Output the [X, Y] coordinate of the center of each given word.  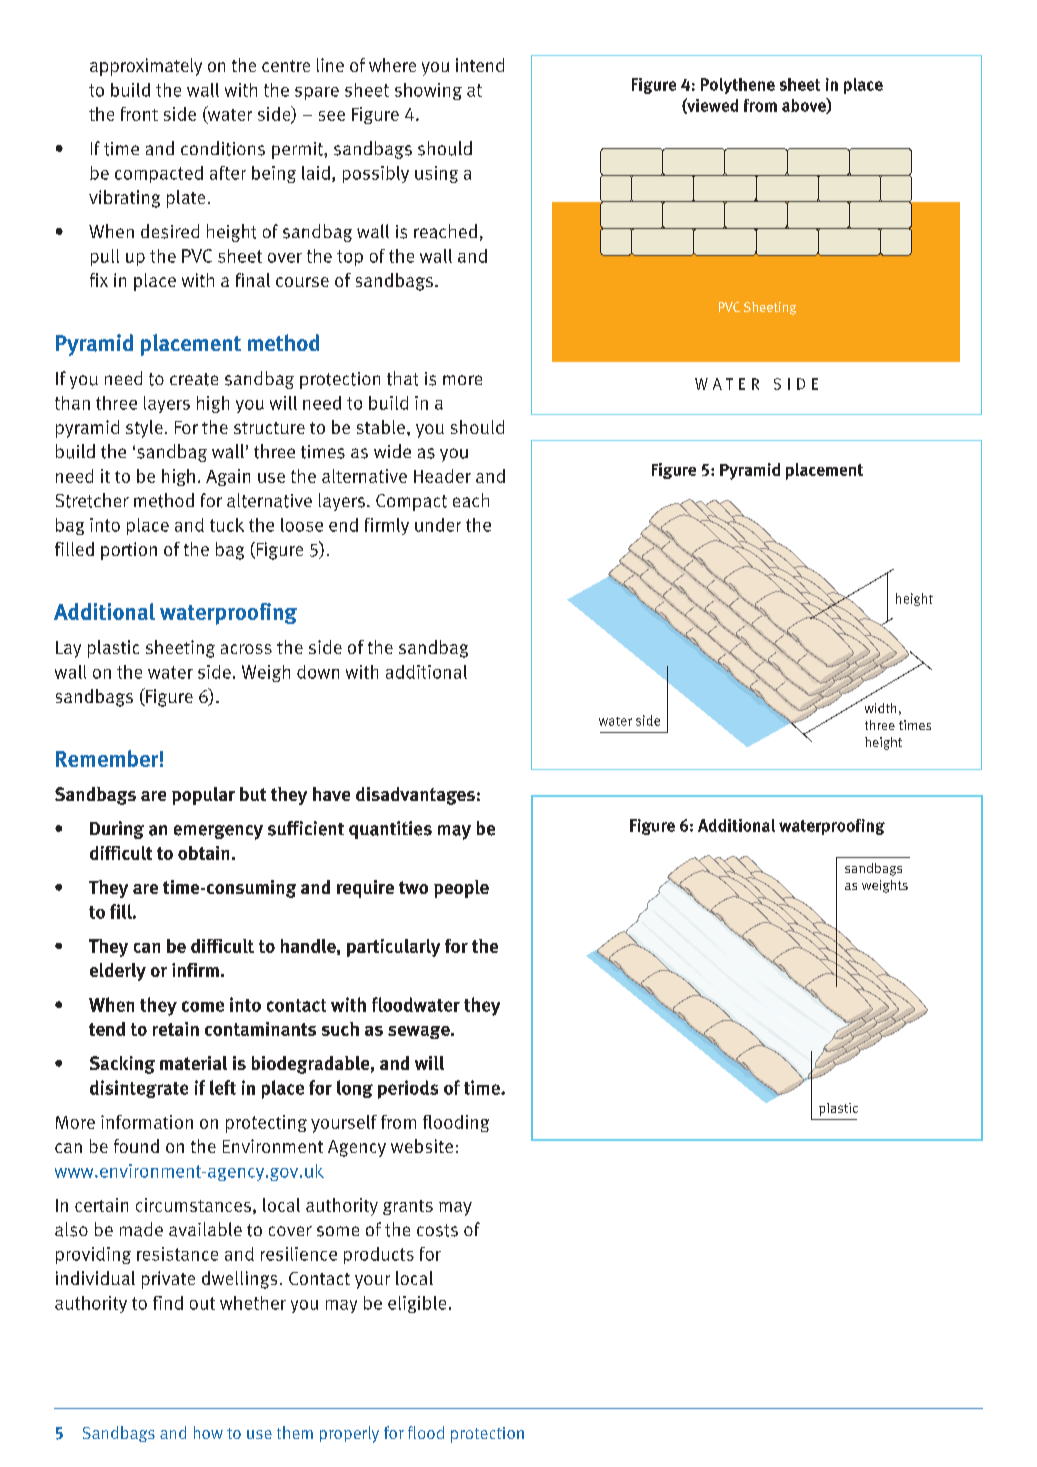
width [880, 708]
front [139, 114]
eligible [417, 1304]
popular [203, 796]
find [168, 1303]
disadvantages [415, 796]
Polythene [738, 86]
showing [428, 91]
